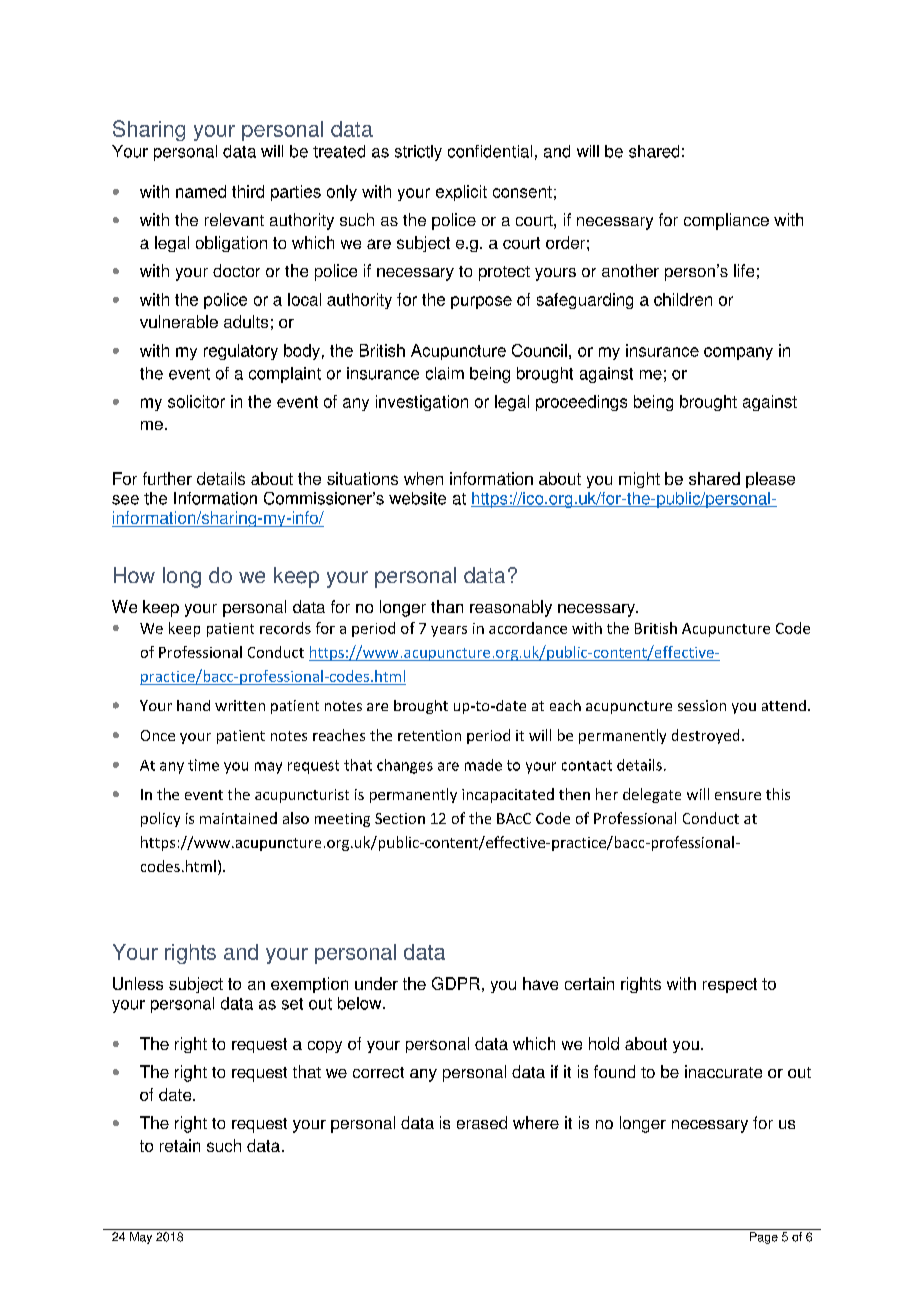  Describe the element at coordinates (461, 193) in the page. I see `explicit` at that location.
